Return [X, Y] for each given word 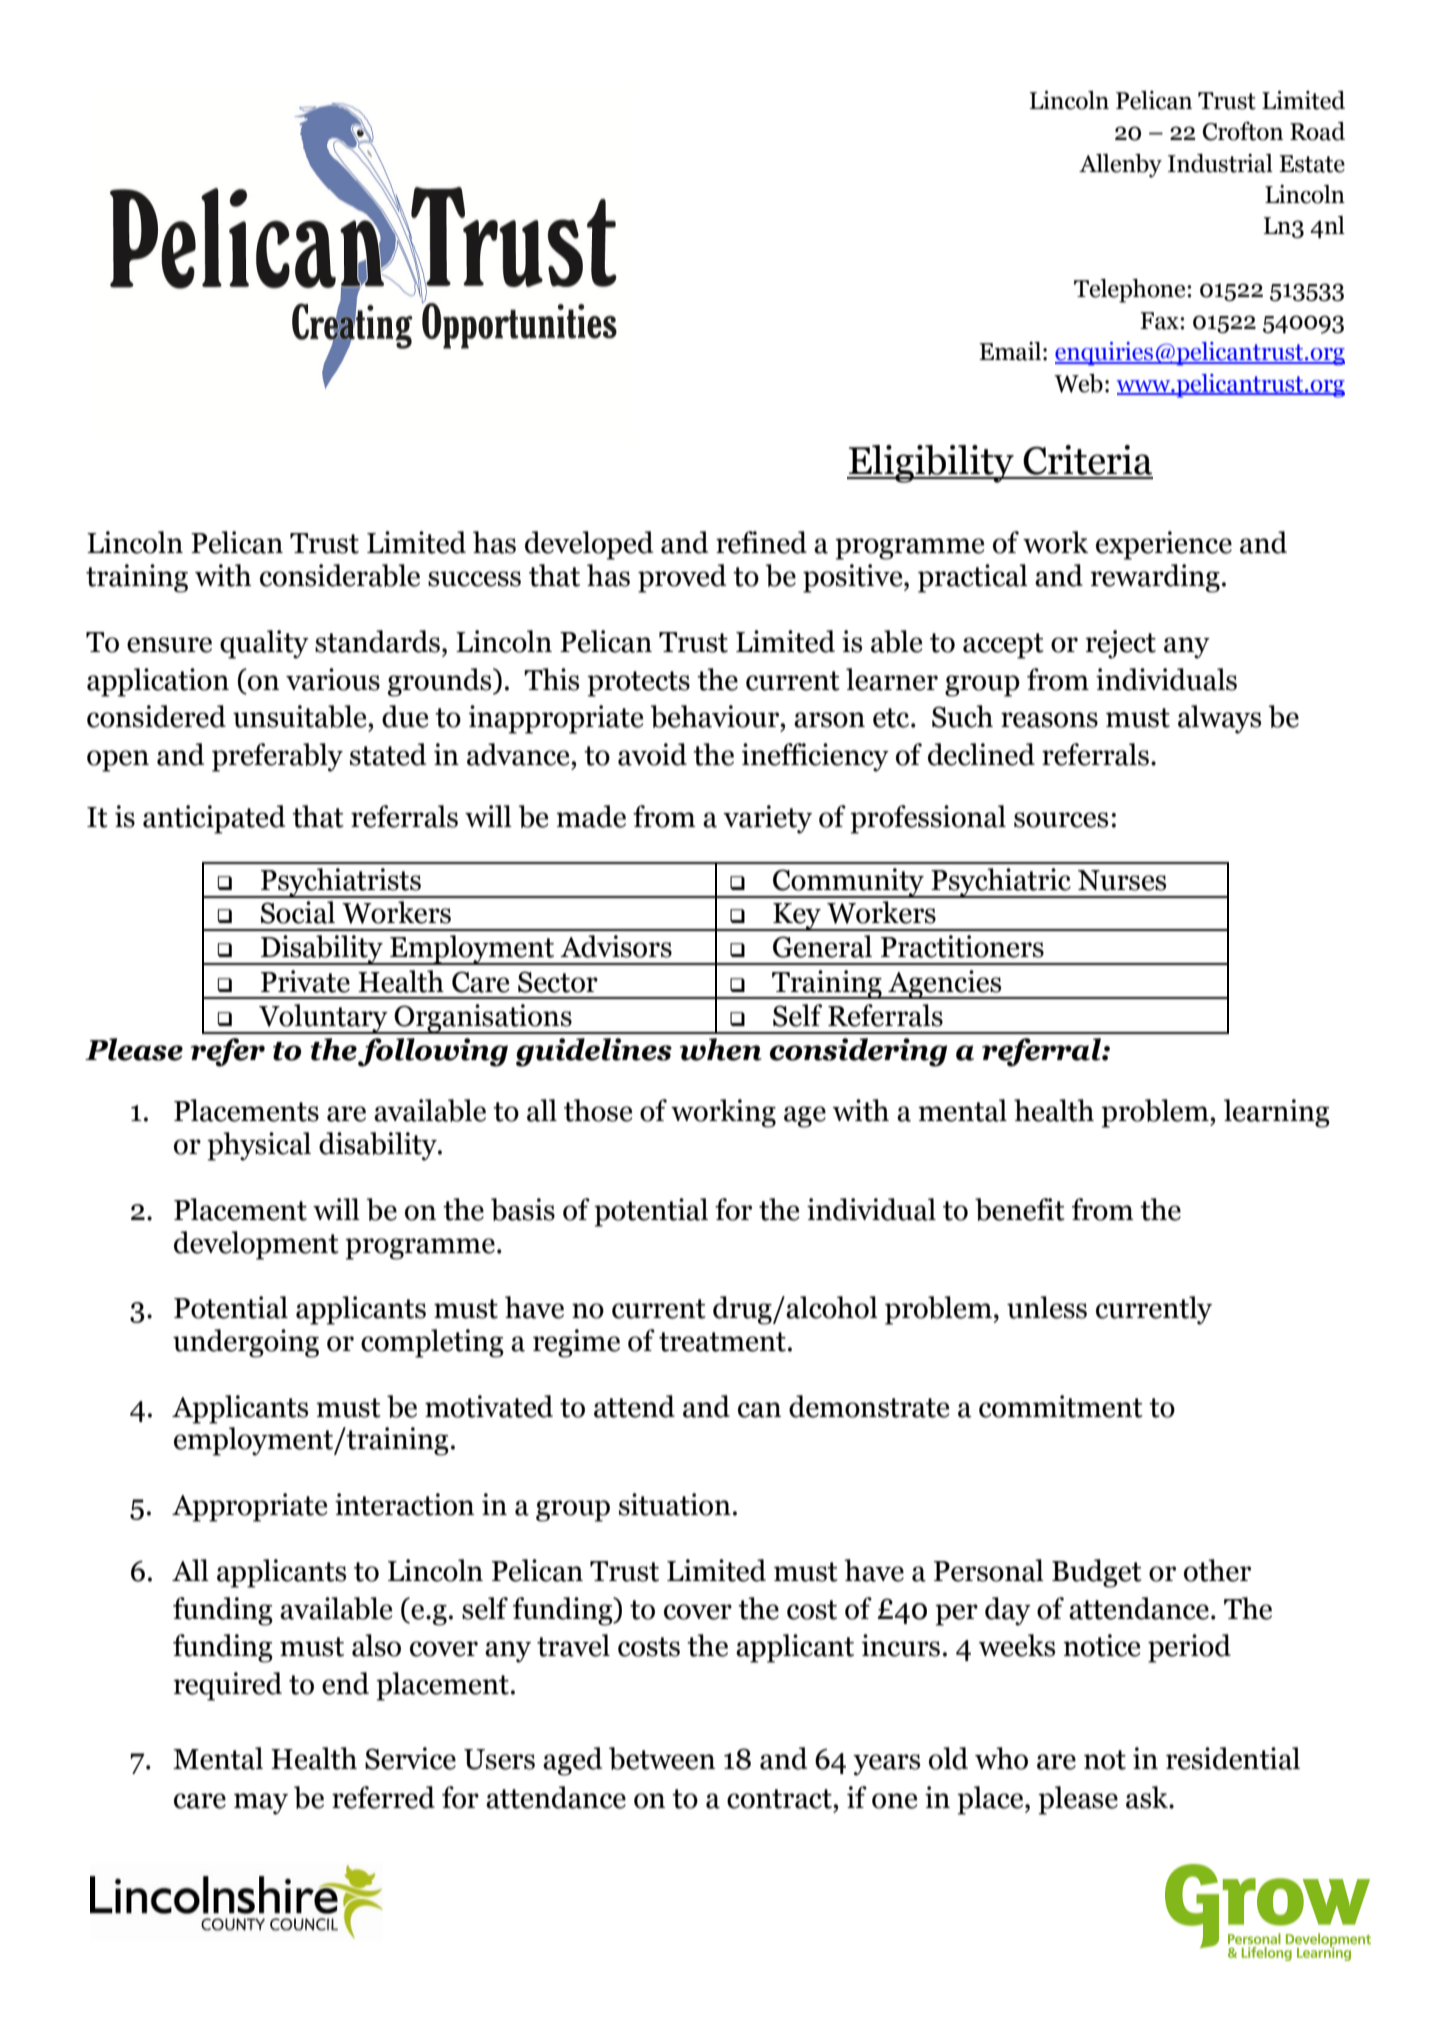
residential [1233, 1758]
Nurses [1122, 880]
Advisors [616, 946]
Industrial [1220, 163]
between [662, 1758]
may [261, 1804]
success [474, 579]
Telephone [1131, 291]
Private [305, 981]
